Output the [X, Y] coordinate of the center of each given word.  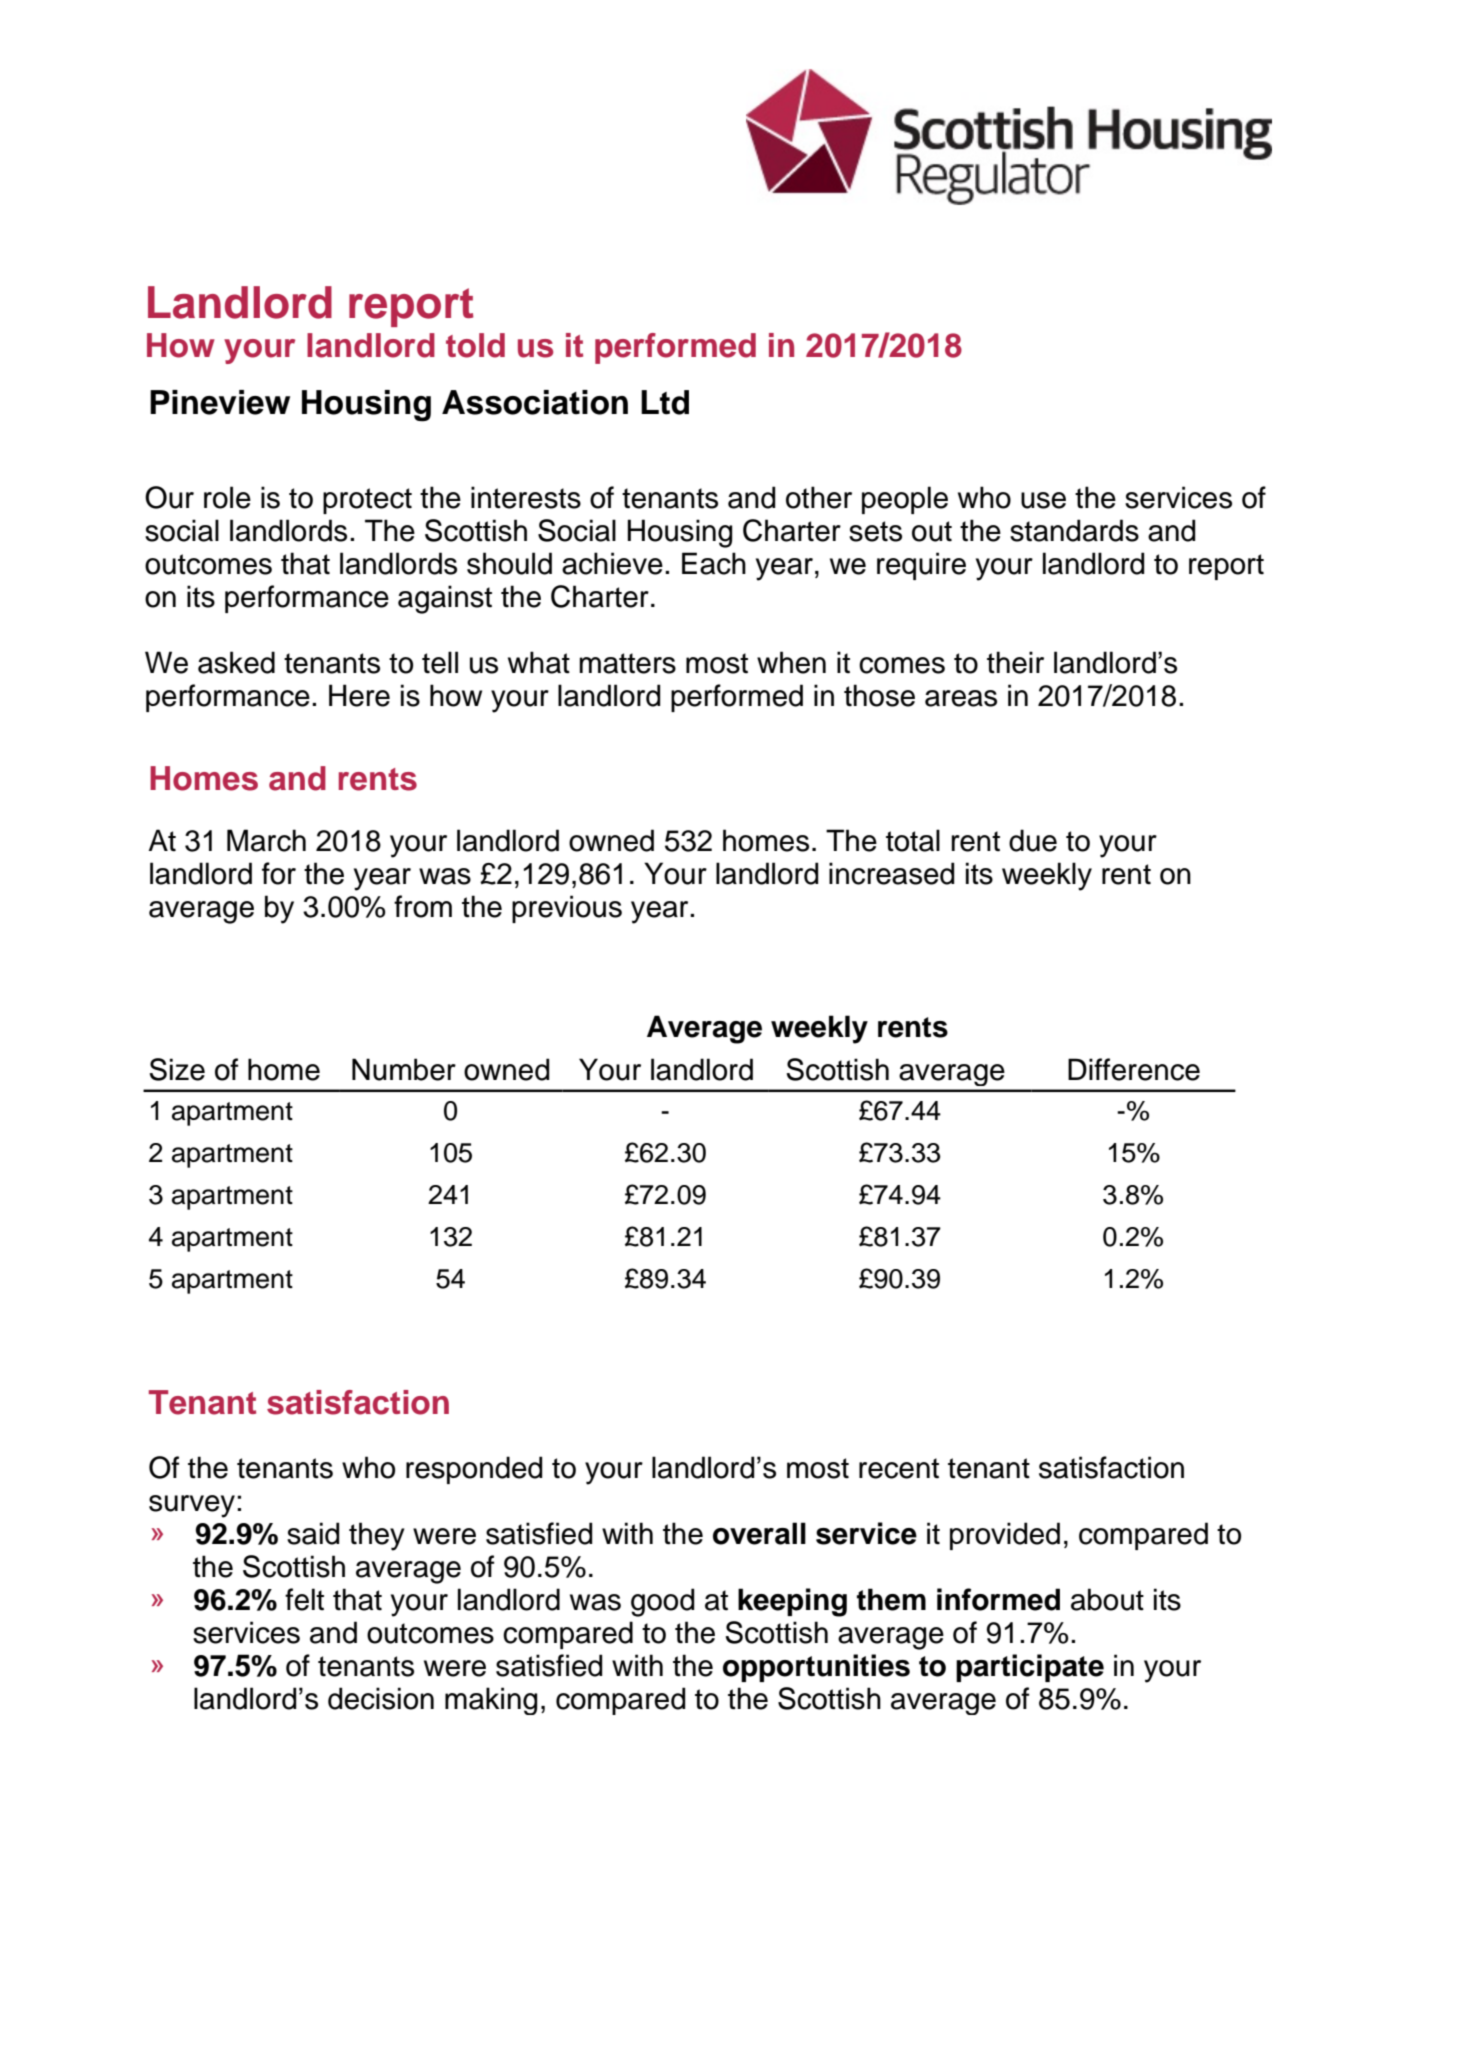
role [227, 497]
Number [404, 1069]
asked [236, 662]
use [1043, 500]
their [1015, 662]
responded [474, 1470]
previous [567, 909]
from [423, 906]
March [266, 840]
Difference [1134, 1069]
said [313, 1533]
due [1033, 840]
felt [304, 1599]
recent [899, 1468]
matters [627, 663]
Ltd [665, 402]
